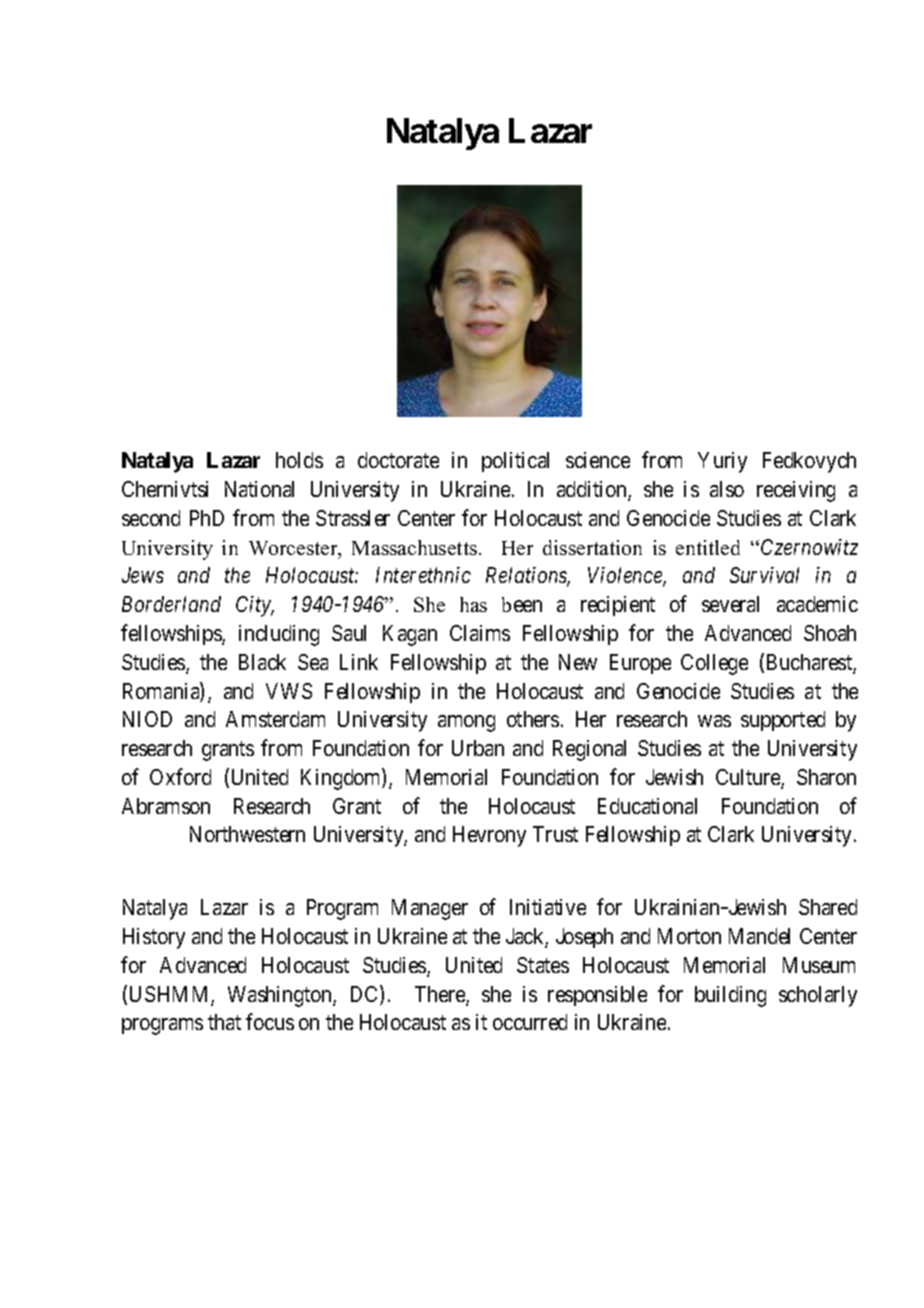 The width and height of the screenshot is (924, 1308). What do you see at coordinates (480, 633) in the screenshot?
I see `Claims` at bounding box center [480, 633].
